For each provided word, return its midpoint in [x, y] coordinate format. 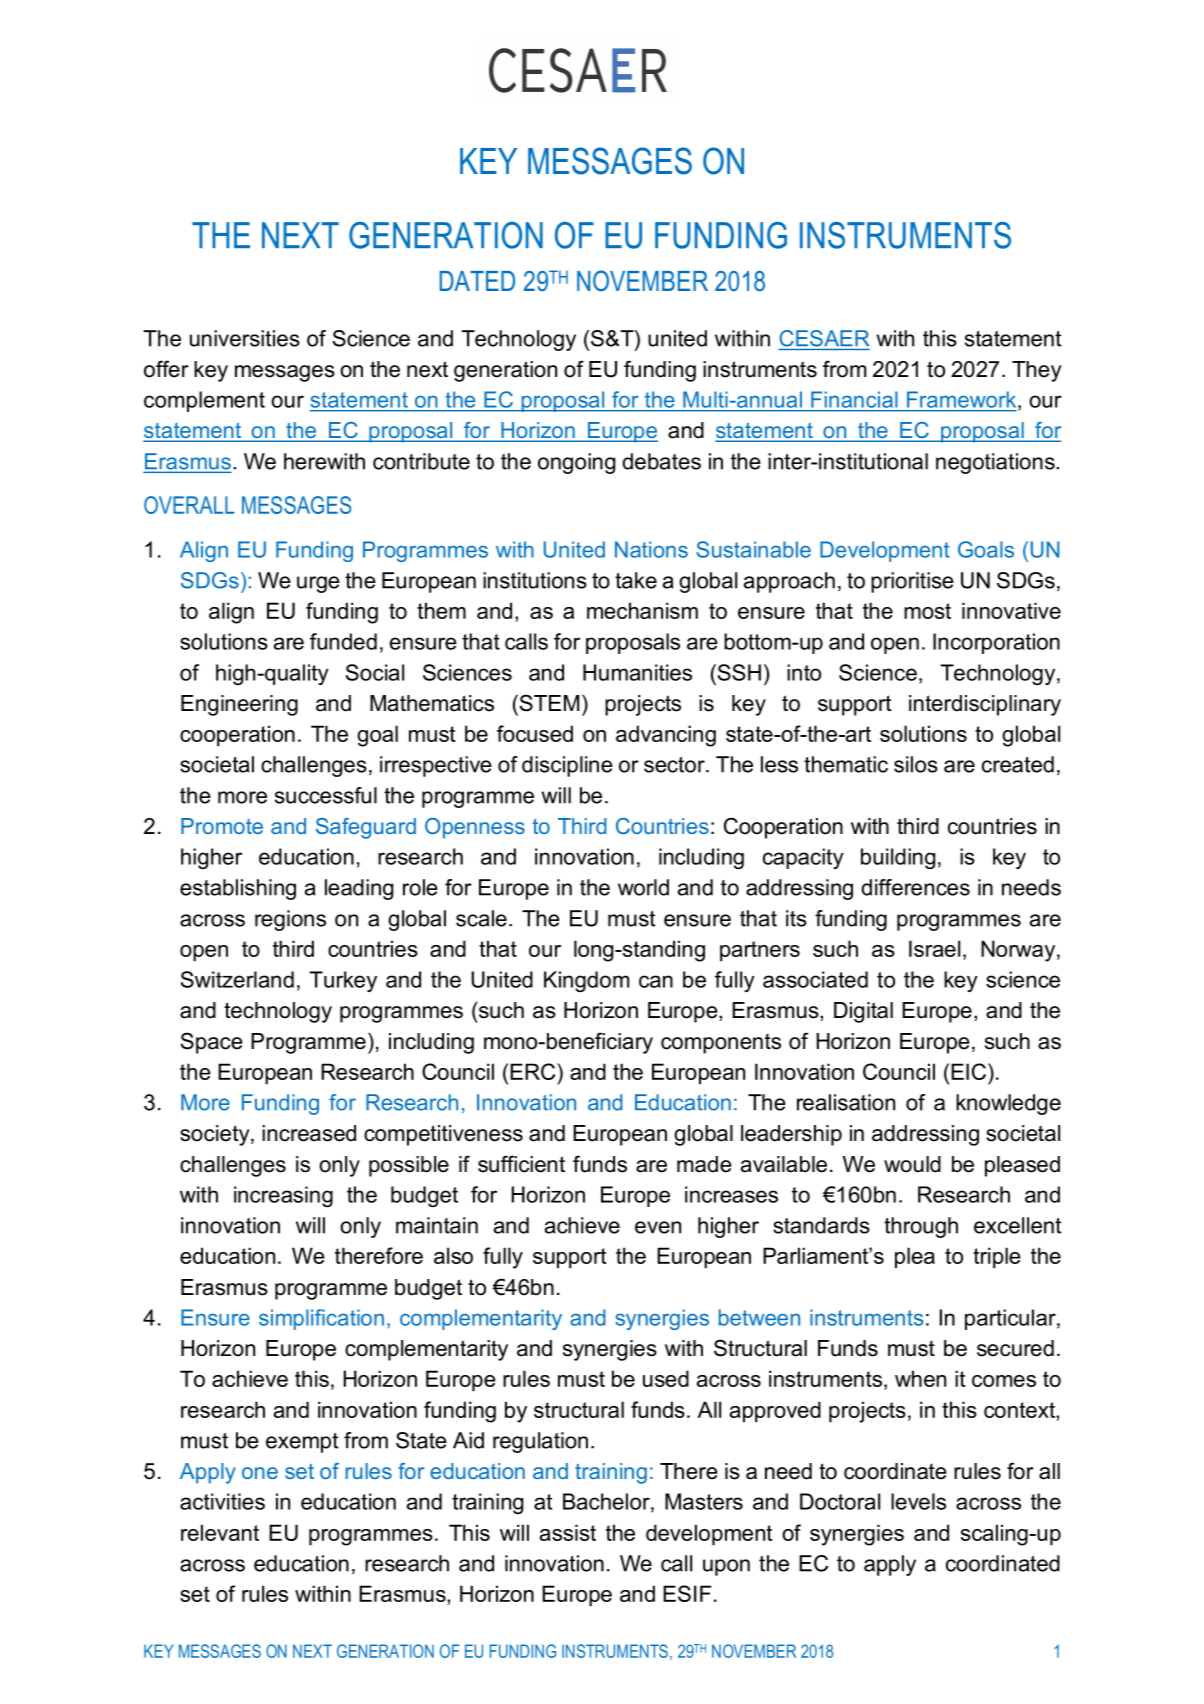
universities [245, 338]
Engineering [239, 705]
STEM [548, 703]
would [912, 1164]
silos [916, 764]
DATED [477, 281]
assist [568, 1532]
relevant [220, 1532]
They [1037, 371]
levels [918, 1501]
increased [309, 1133]
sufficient [521, 1164]
